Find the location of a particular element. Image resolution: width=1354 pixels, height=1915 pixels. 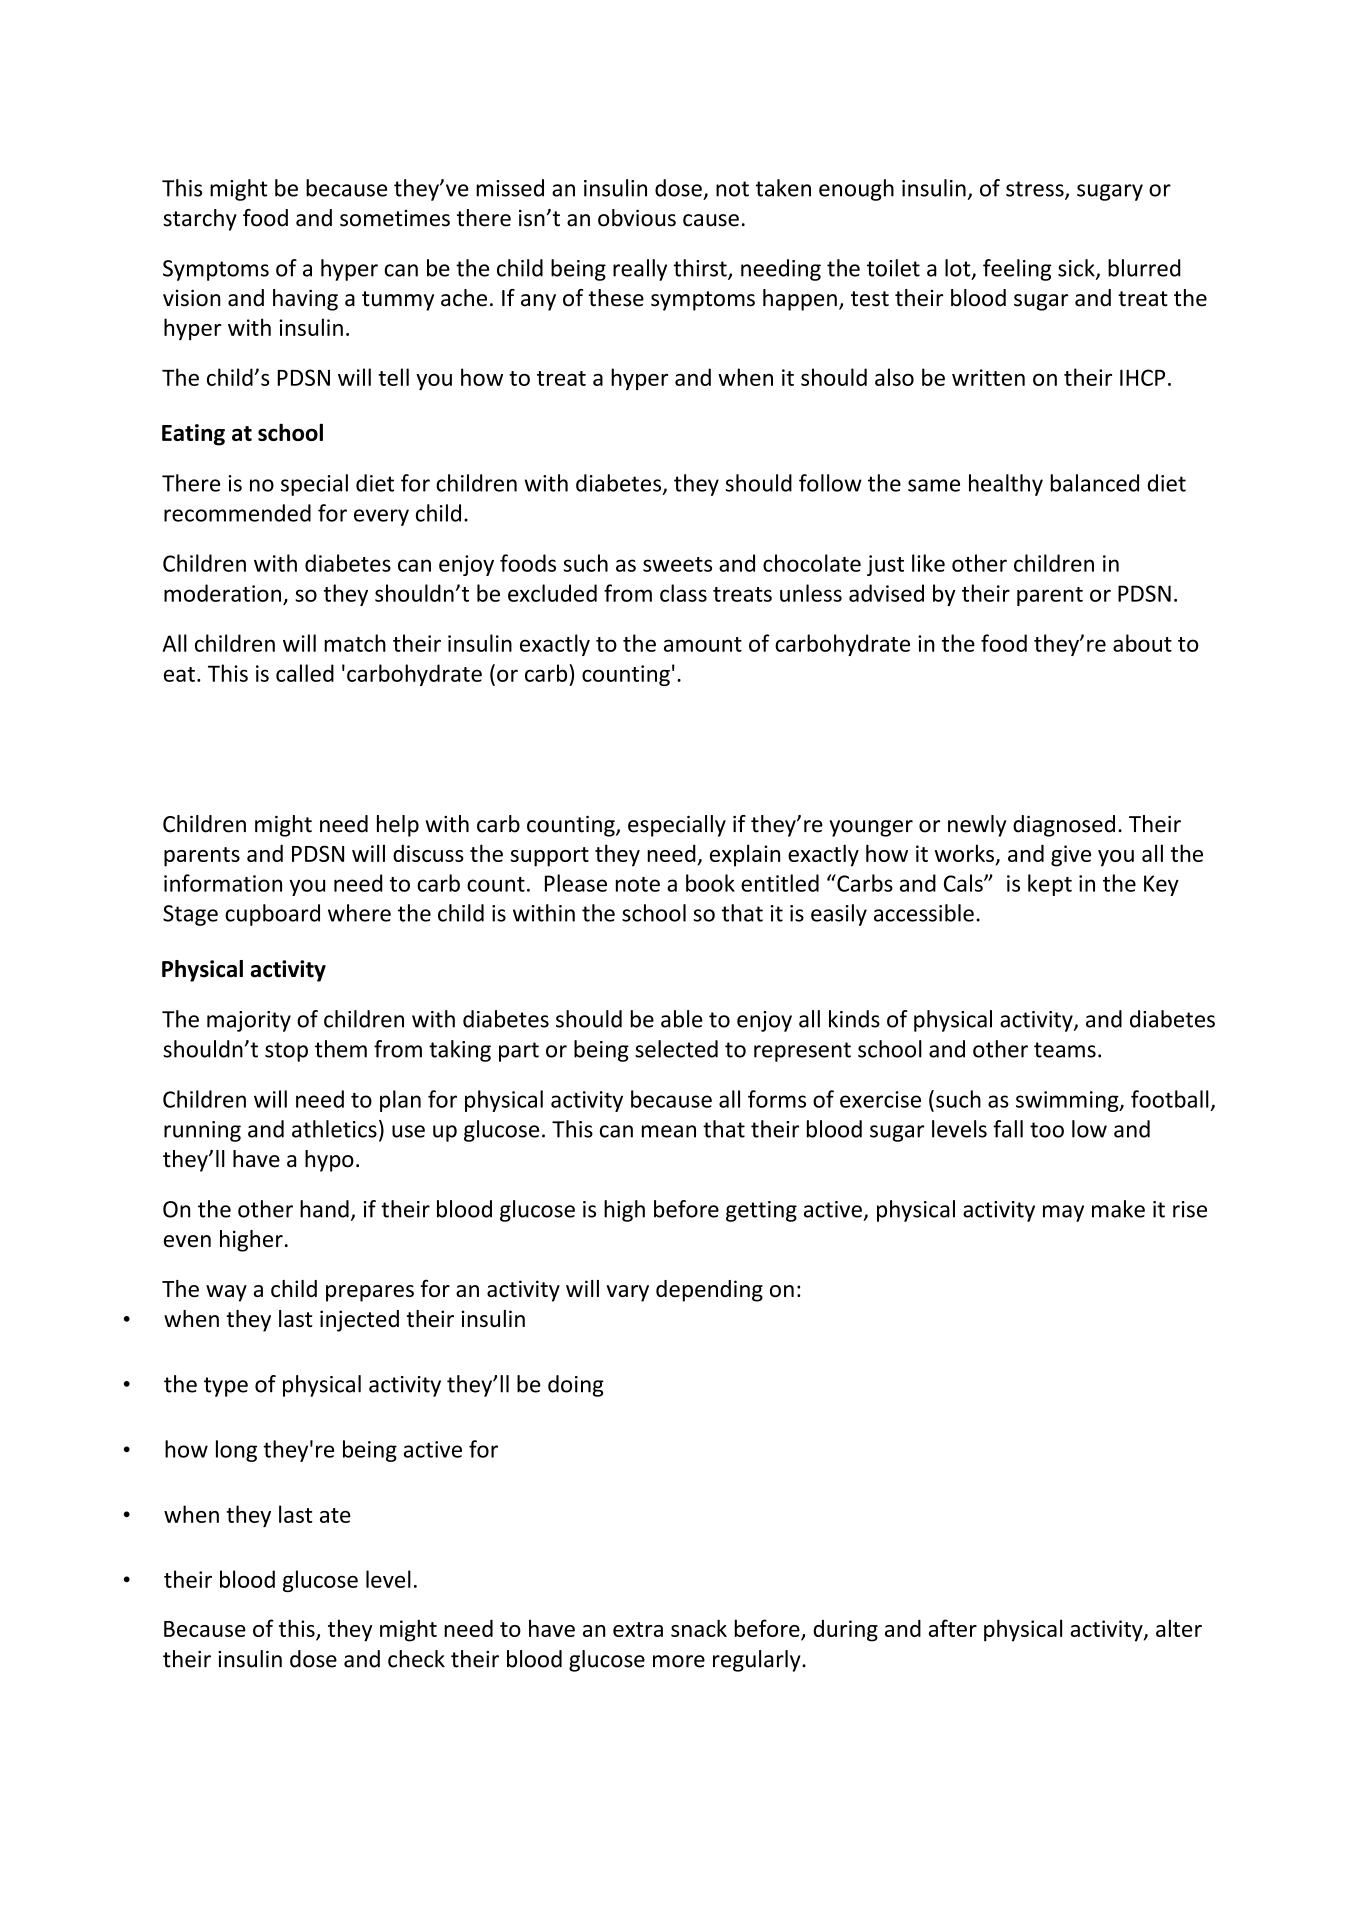

selected is located at coordinates (676, 1049).
